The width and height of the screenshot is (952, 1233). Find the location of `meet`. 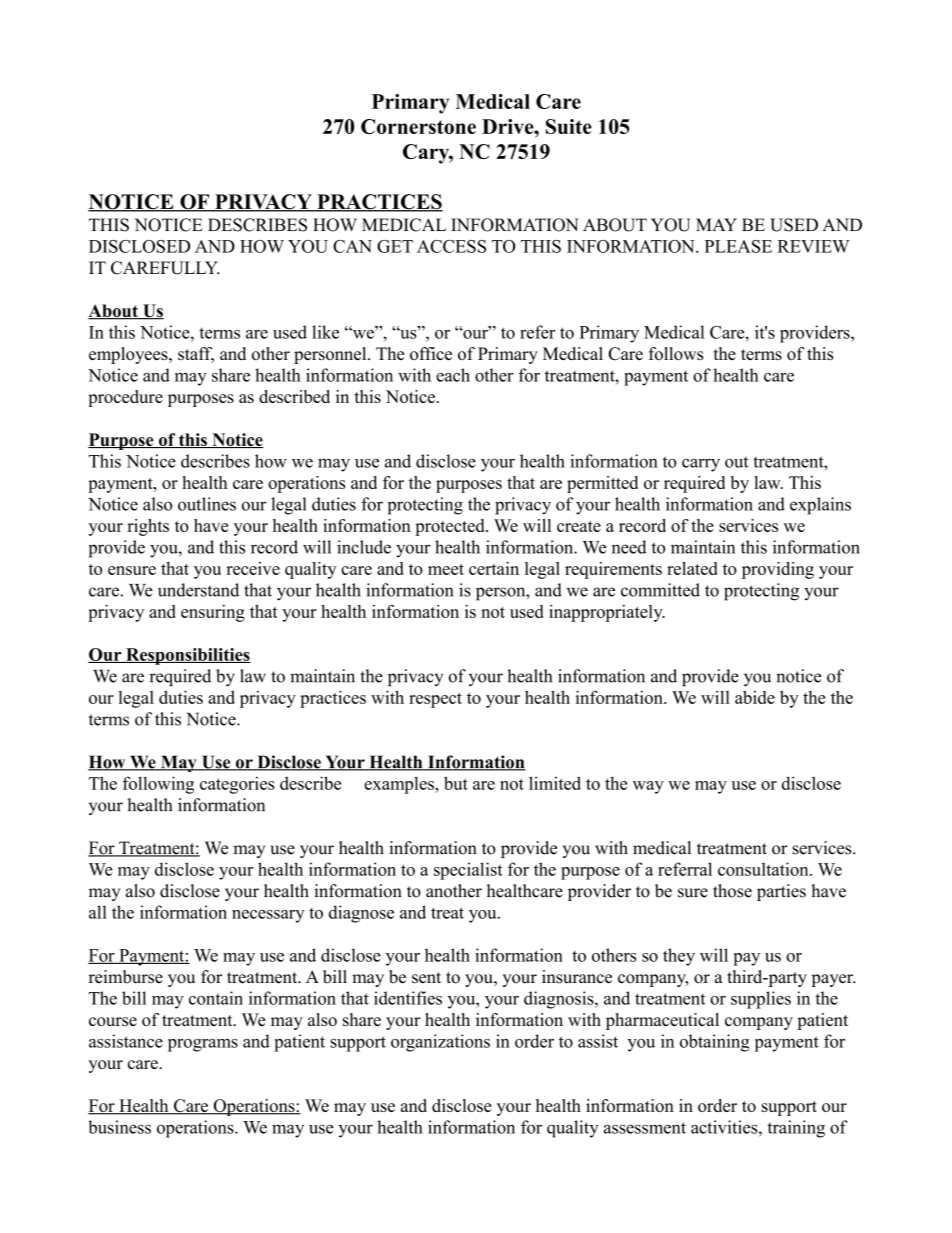

meet is located at coordinates (446, 569).
